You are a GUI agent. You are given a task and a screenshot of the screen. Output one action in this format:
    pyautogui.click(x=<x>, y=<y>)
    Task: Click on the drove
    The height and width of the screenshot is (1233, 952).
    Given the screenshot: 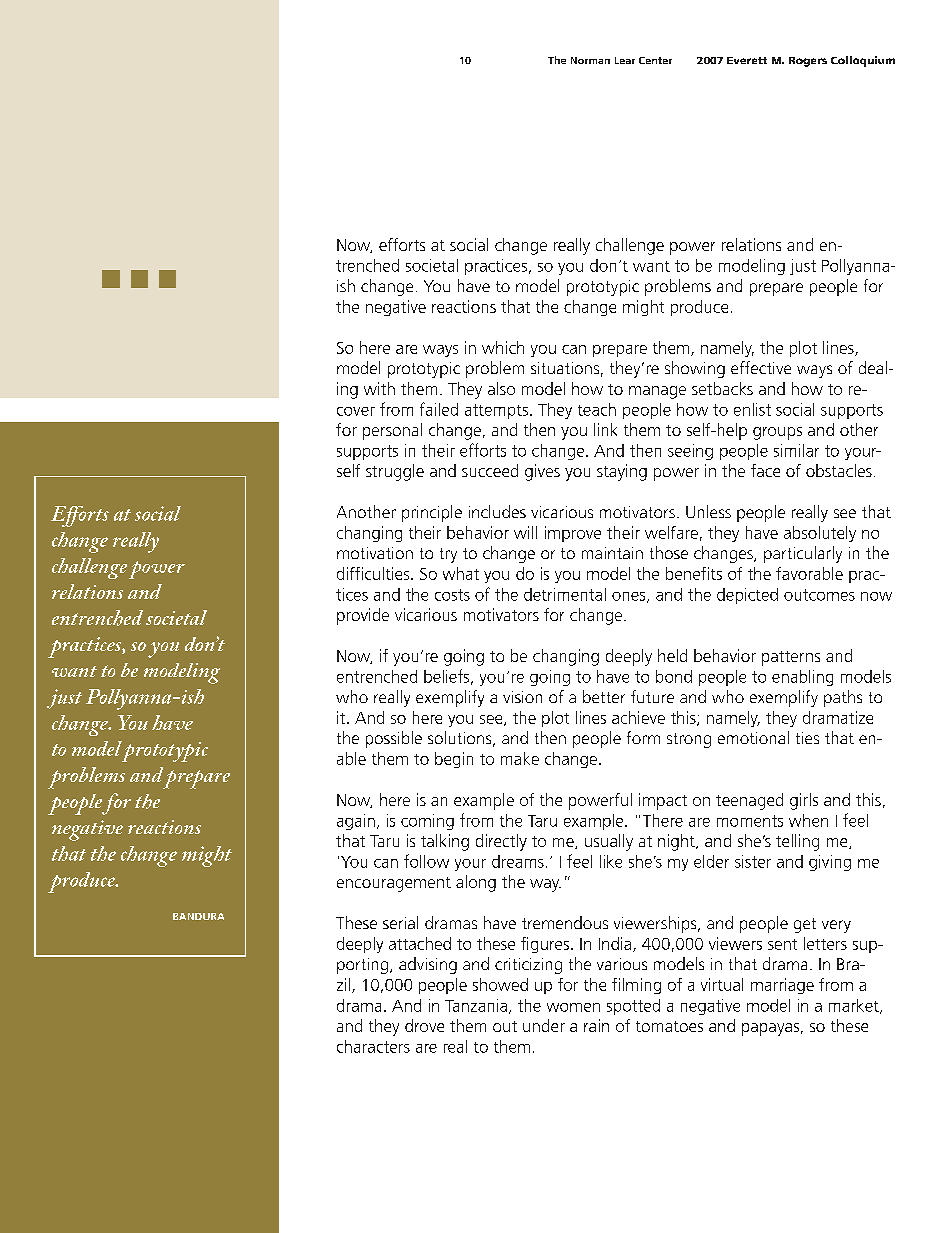 What is the action you would take?
    pyautogui.click(x=424, y=1025)
